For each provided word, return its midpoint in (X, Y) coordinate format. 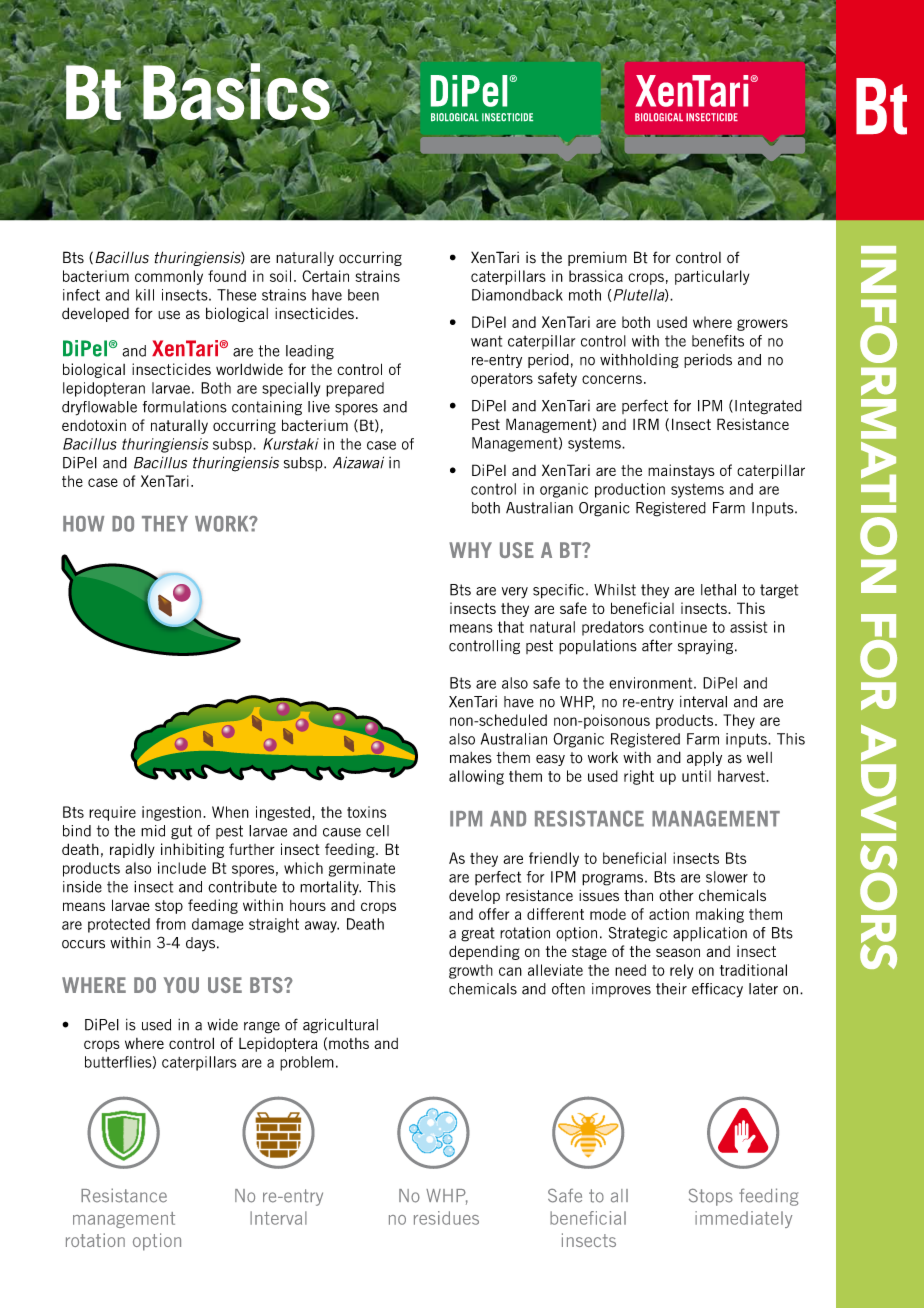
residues (446, 1218)
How (83, 524)
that (511, 627)
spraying (707, 647)
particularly (712, 277)
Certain (325, 276)
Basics (236, 91)
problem (307, 1063)
